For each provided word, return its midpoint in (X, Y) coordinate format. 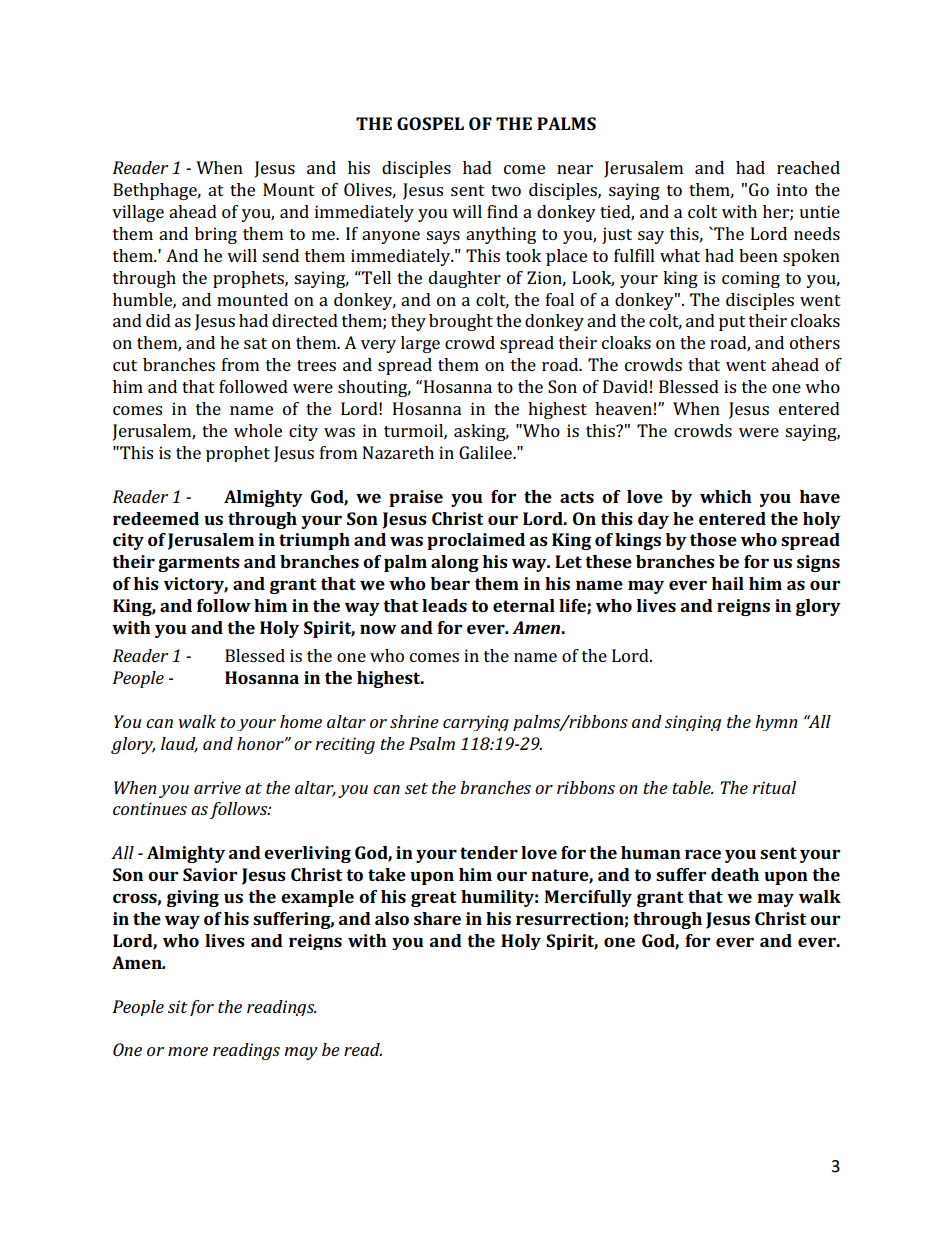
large (420, 344)
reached (808, 167)
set (416, 788)
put (732, 323)
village (138, 213)
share (437, 918)
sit (178, 1006)
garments (199, 564)
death (735, 874)
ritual (774, 787)
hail (728, 583)
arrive (217, 787)
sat (255, 343)
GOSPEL (430, 123)
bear (450, 583)
